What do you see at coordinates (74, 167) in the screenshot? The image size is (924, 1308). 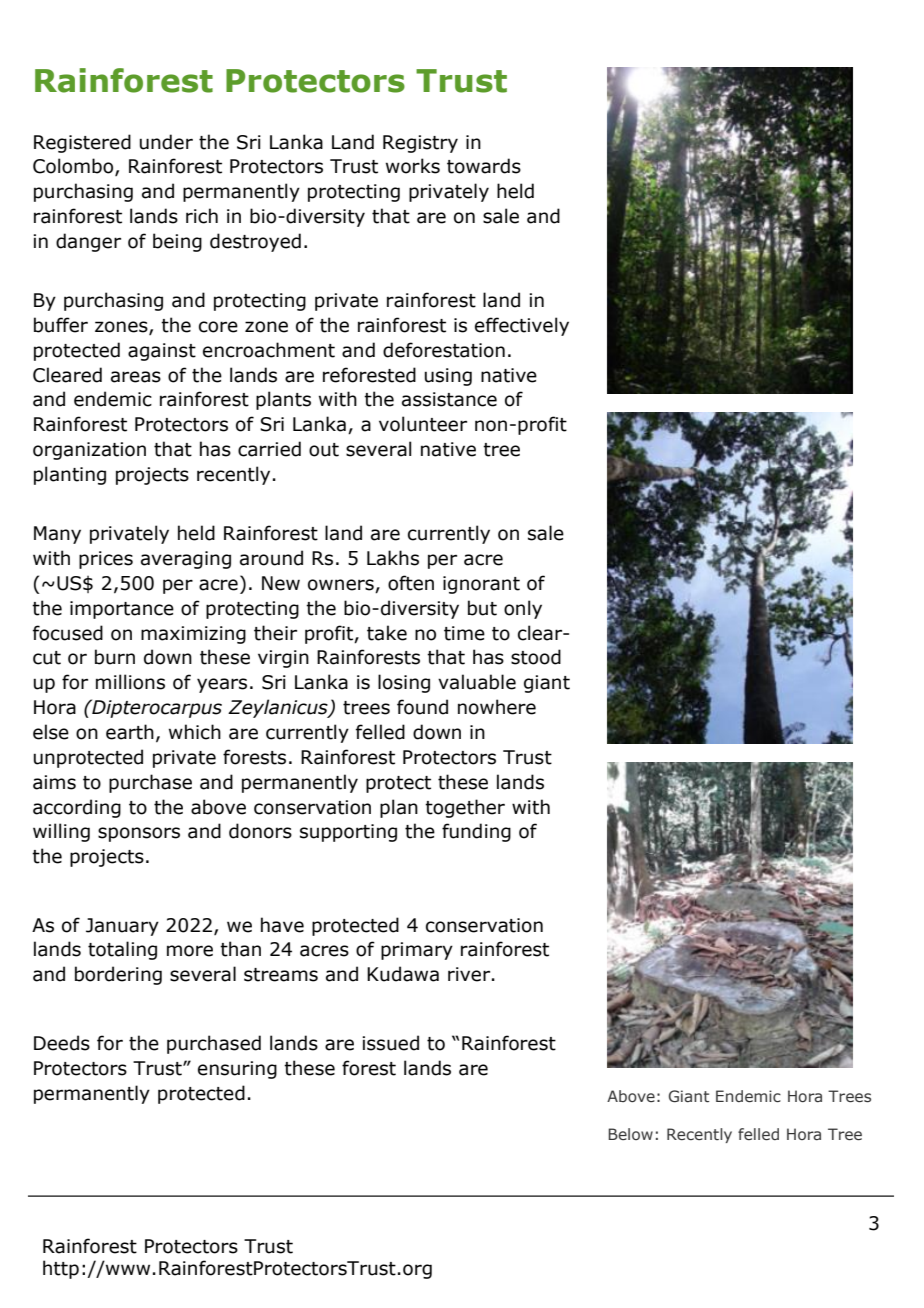 I see `Colombo` at bounding box center [74, 167].
